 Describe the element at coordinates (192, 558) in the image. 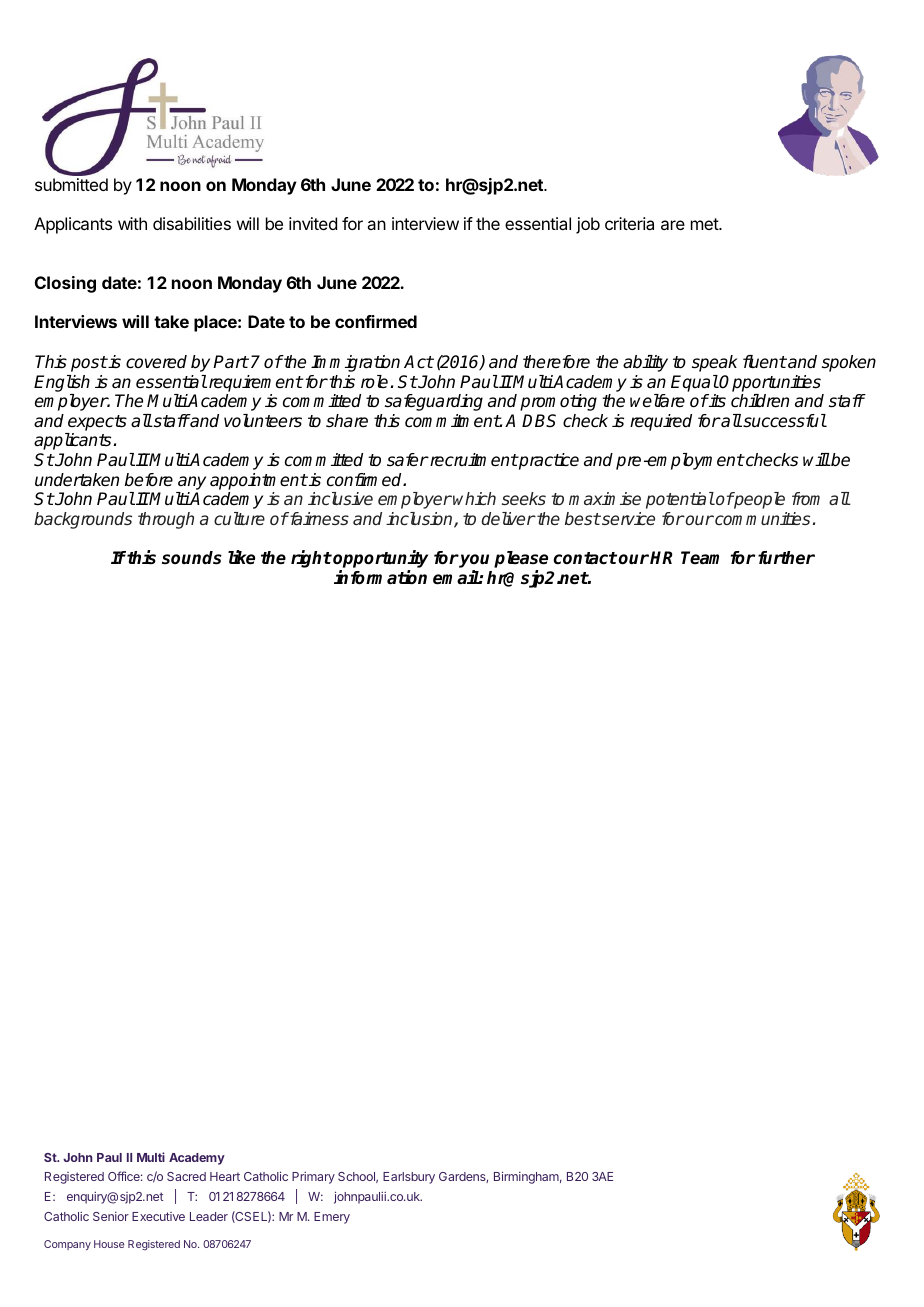

I see `sounds` at that location.
